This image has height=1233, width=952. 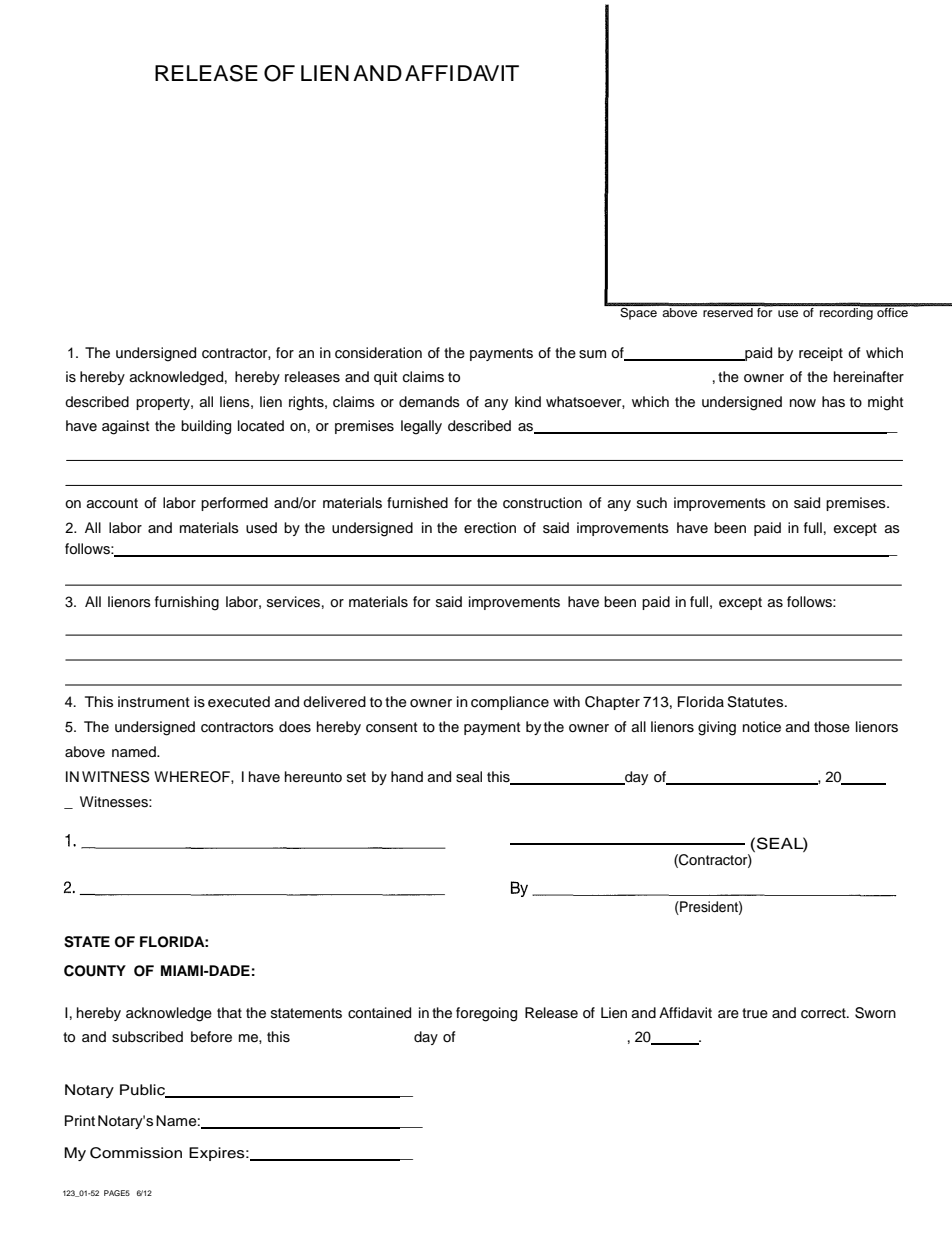 What do you see at coordinates (652, 503) in the image?
I see `such` at bounding box center [652, 503].
